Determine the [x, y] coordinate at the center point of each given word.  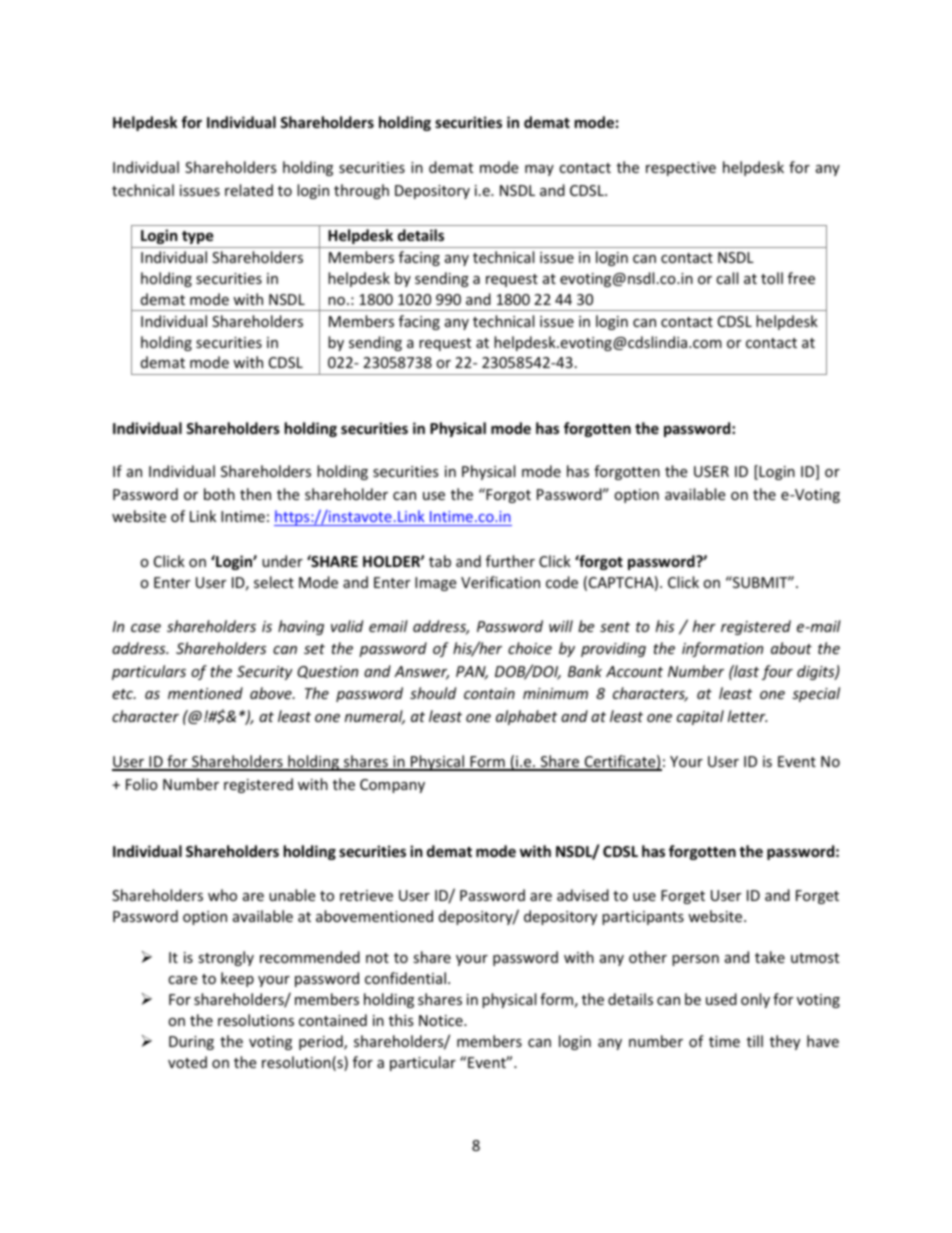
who [222, 895]
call [727, 278]
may [539, 170]
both [219, 494]
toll [772, 278]
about [791, 648]
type [198, 237]
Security [265, 673]
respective [681, 169]
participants [643, 918]
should [433, 693]
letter [747, 716]
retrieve [366, 895]
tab [440, 561]
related [249, 190]
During [191, 1043]
